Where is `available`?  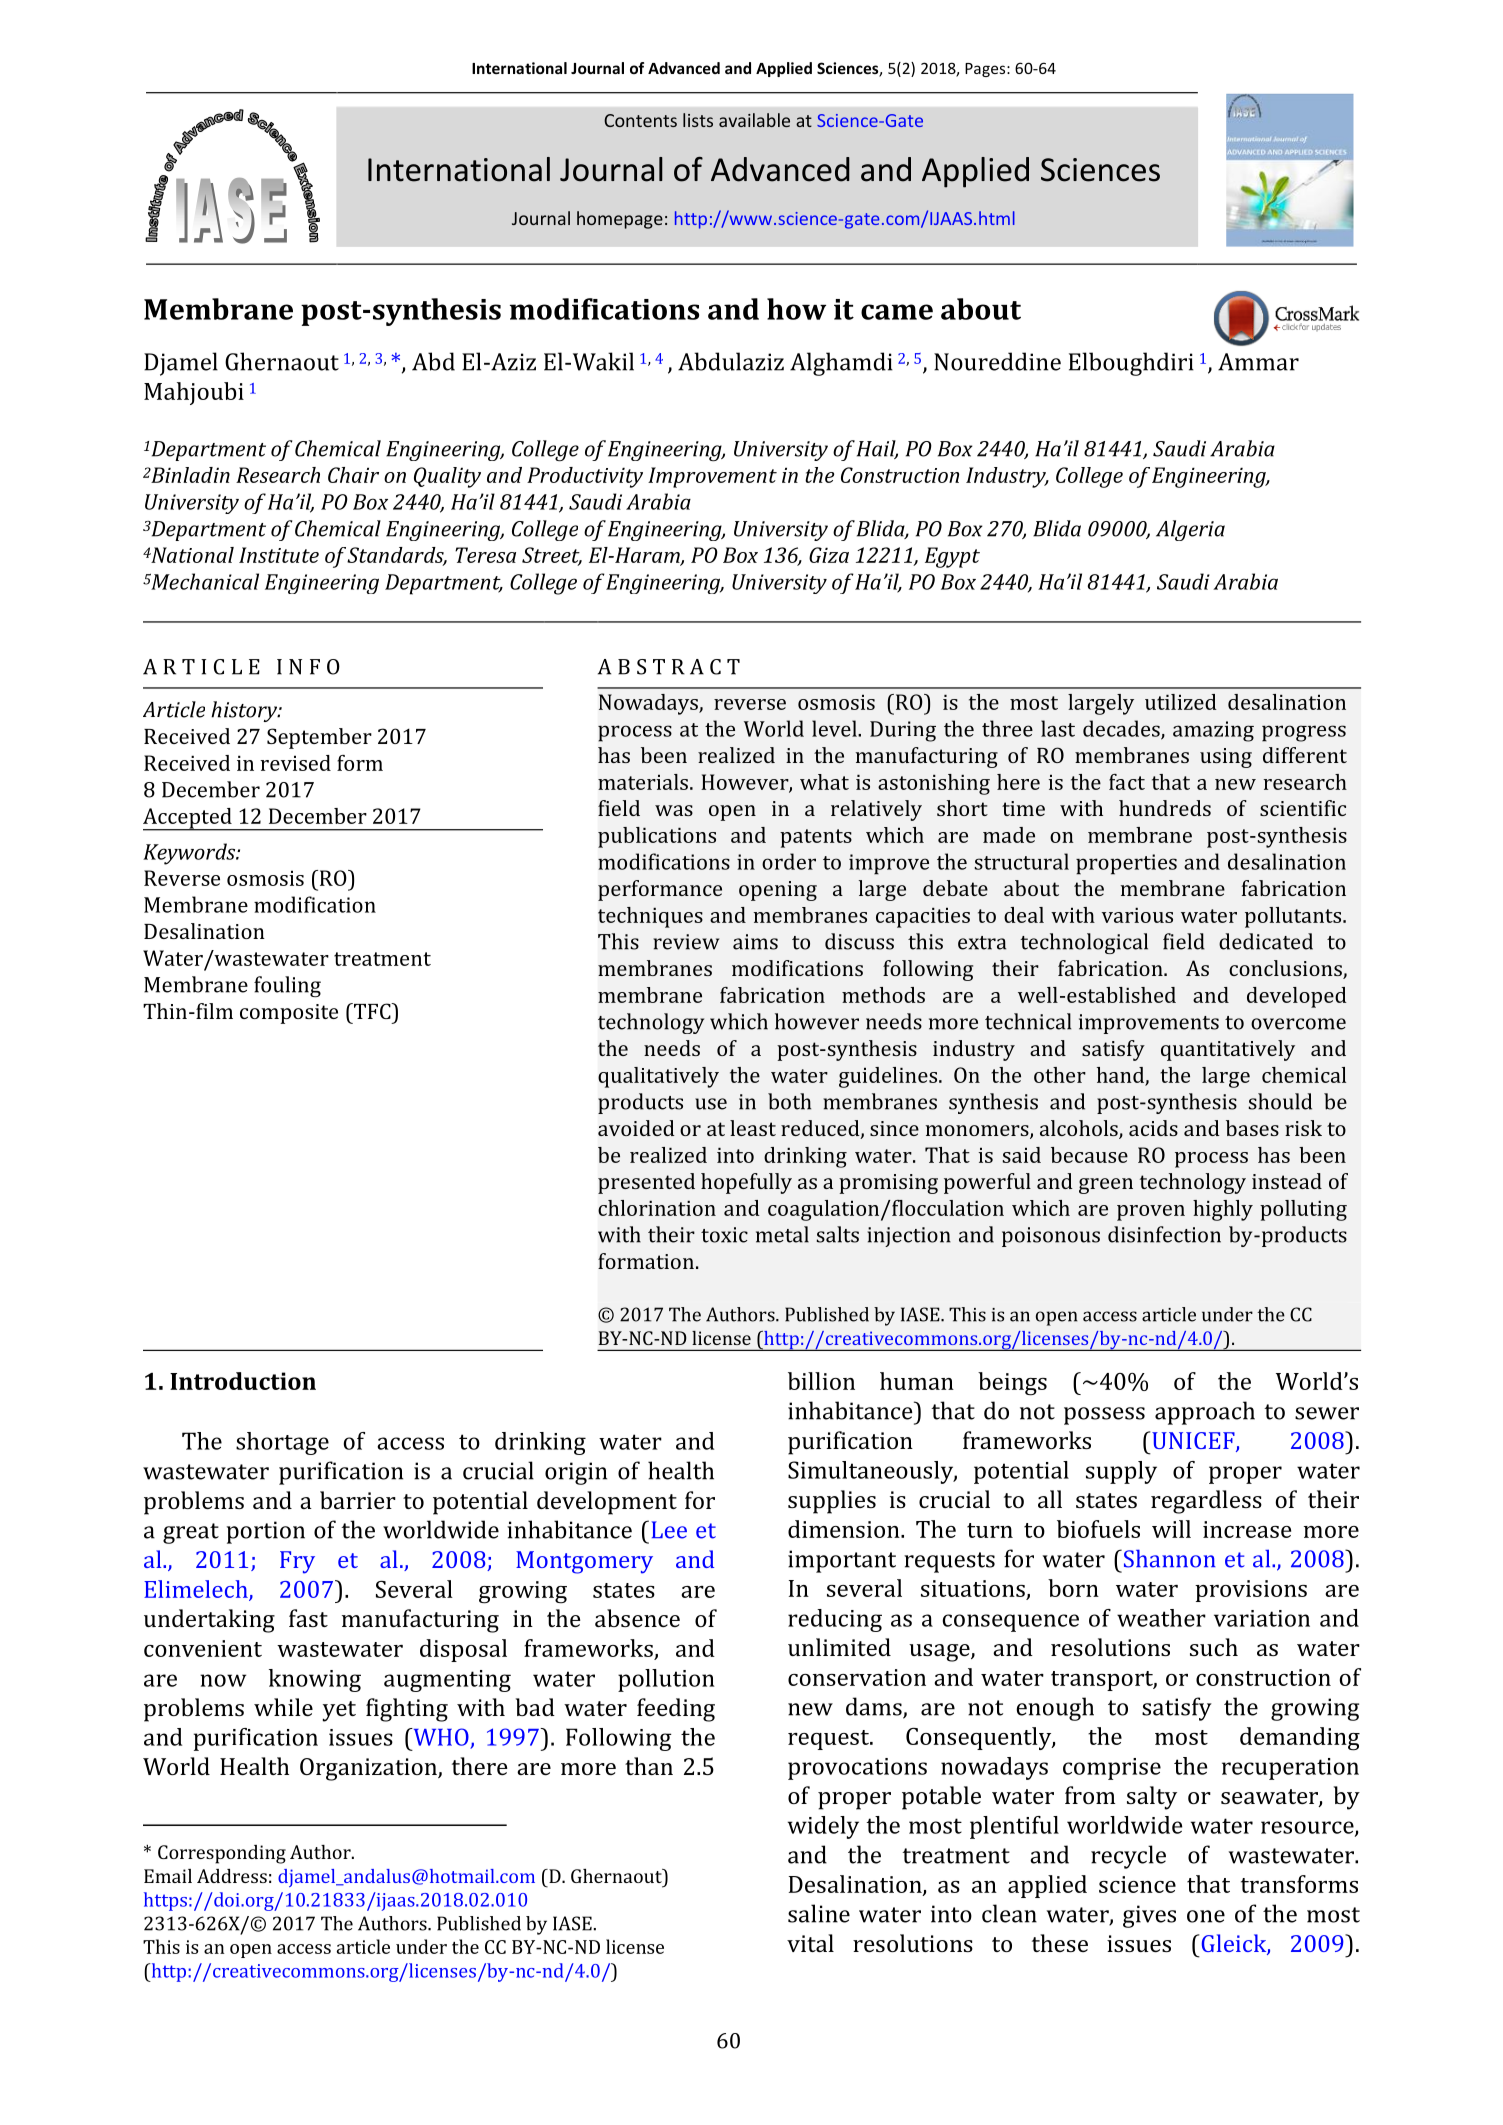
available is located at coordinates (754, 120).
